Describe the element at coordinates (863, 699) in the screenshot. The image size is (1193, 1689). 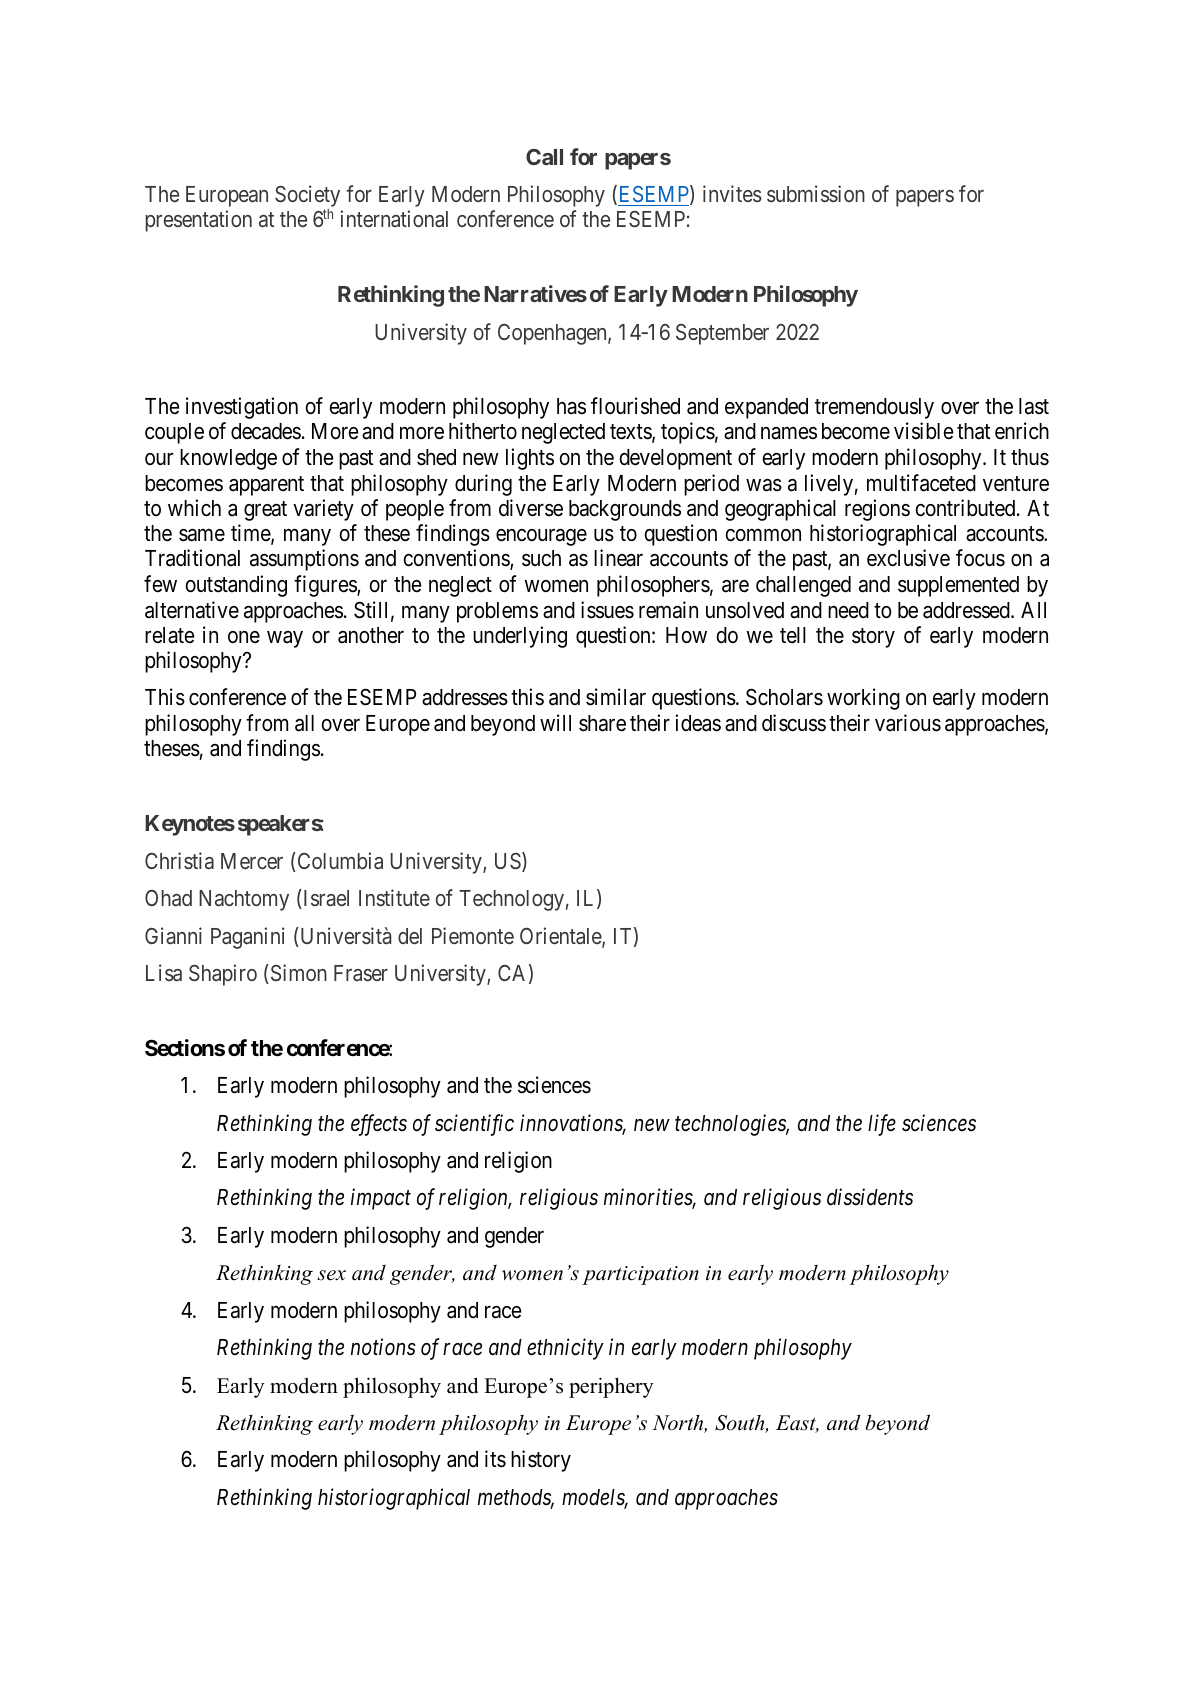
I see `working` at that location.
